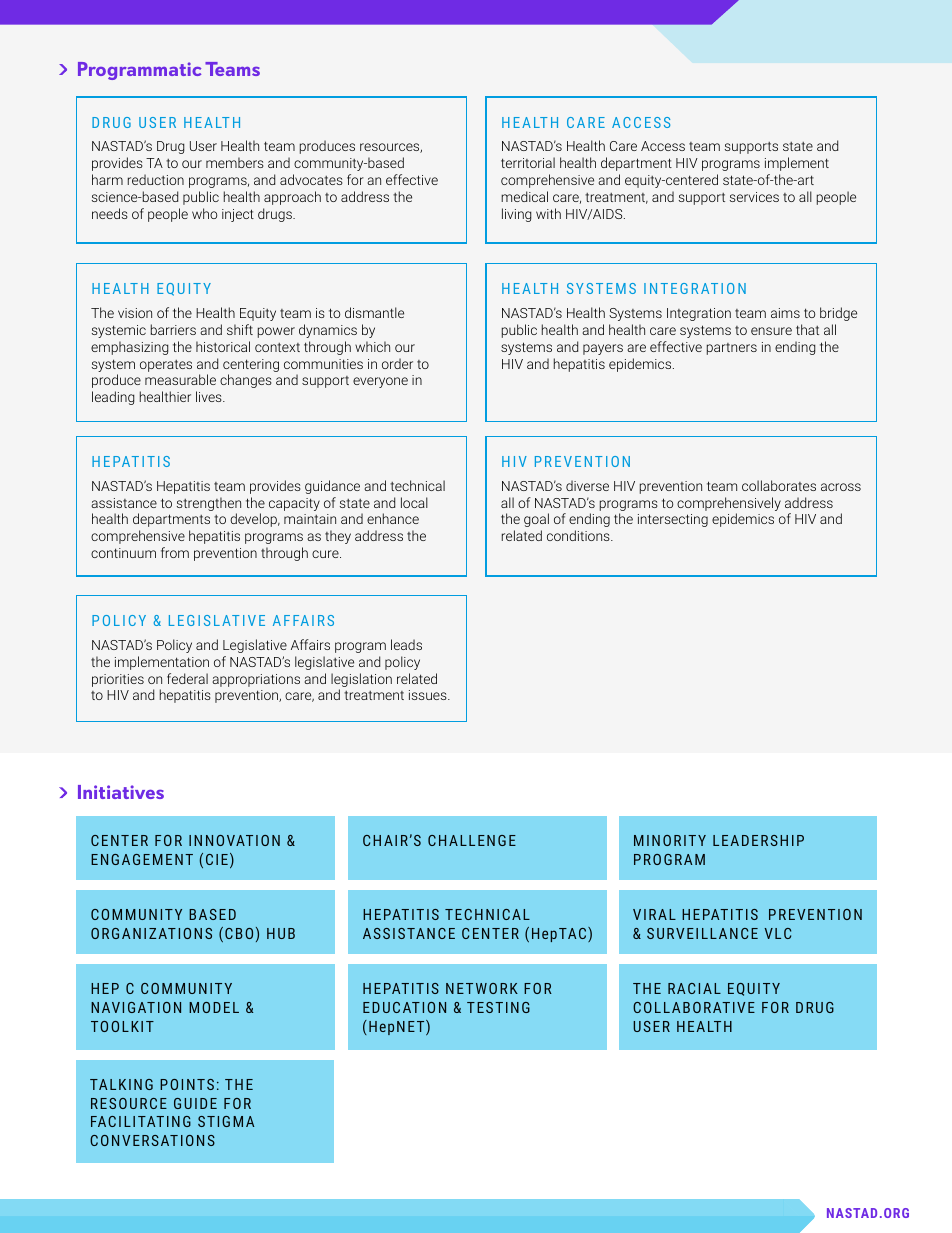 This document has height=1233, width=952. Describe the element at coordinates (673, 520) in the document. I see `intersecting` at that location.
